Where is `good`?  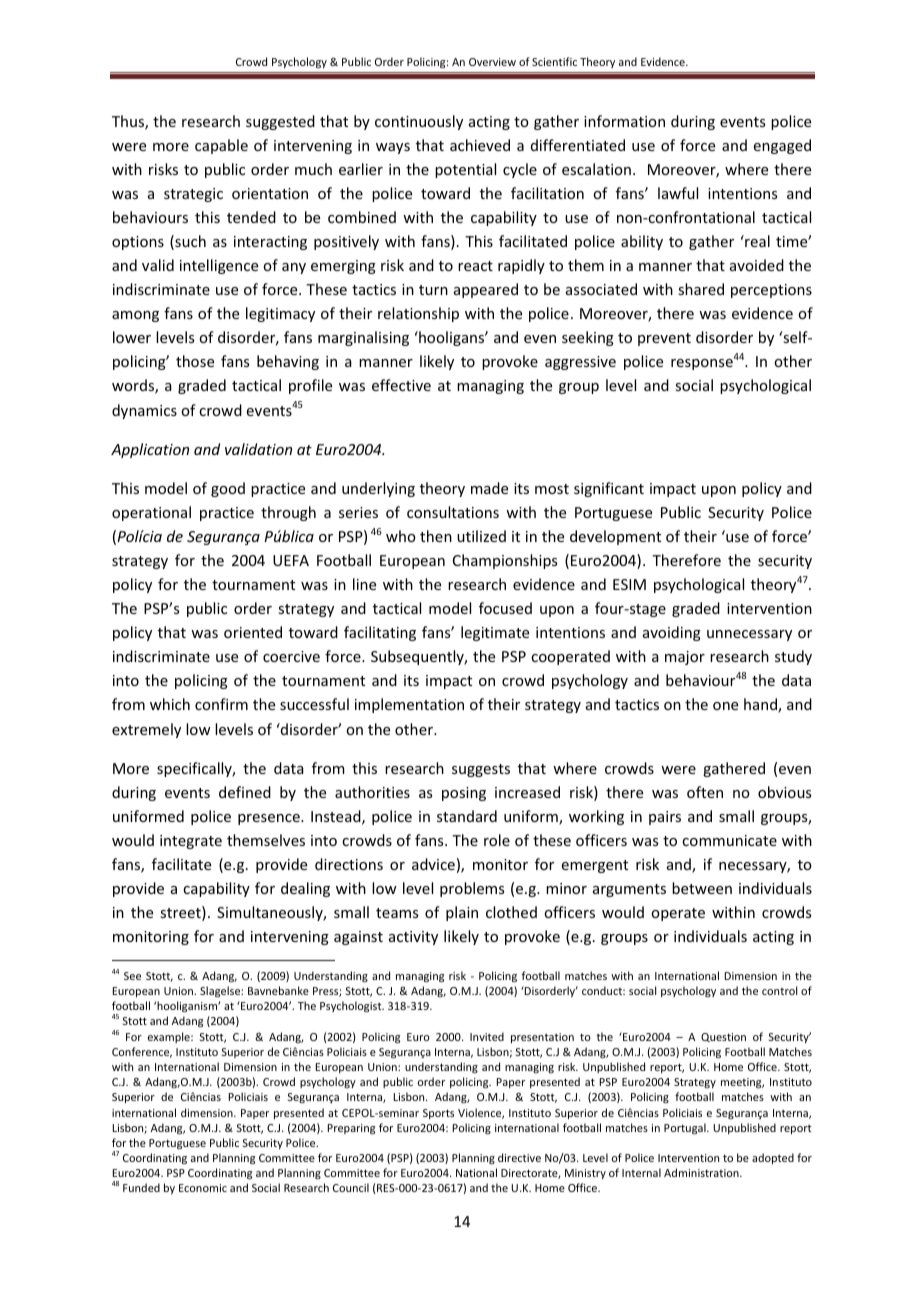
good is located at coordinates (228, 489).
